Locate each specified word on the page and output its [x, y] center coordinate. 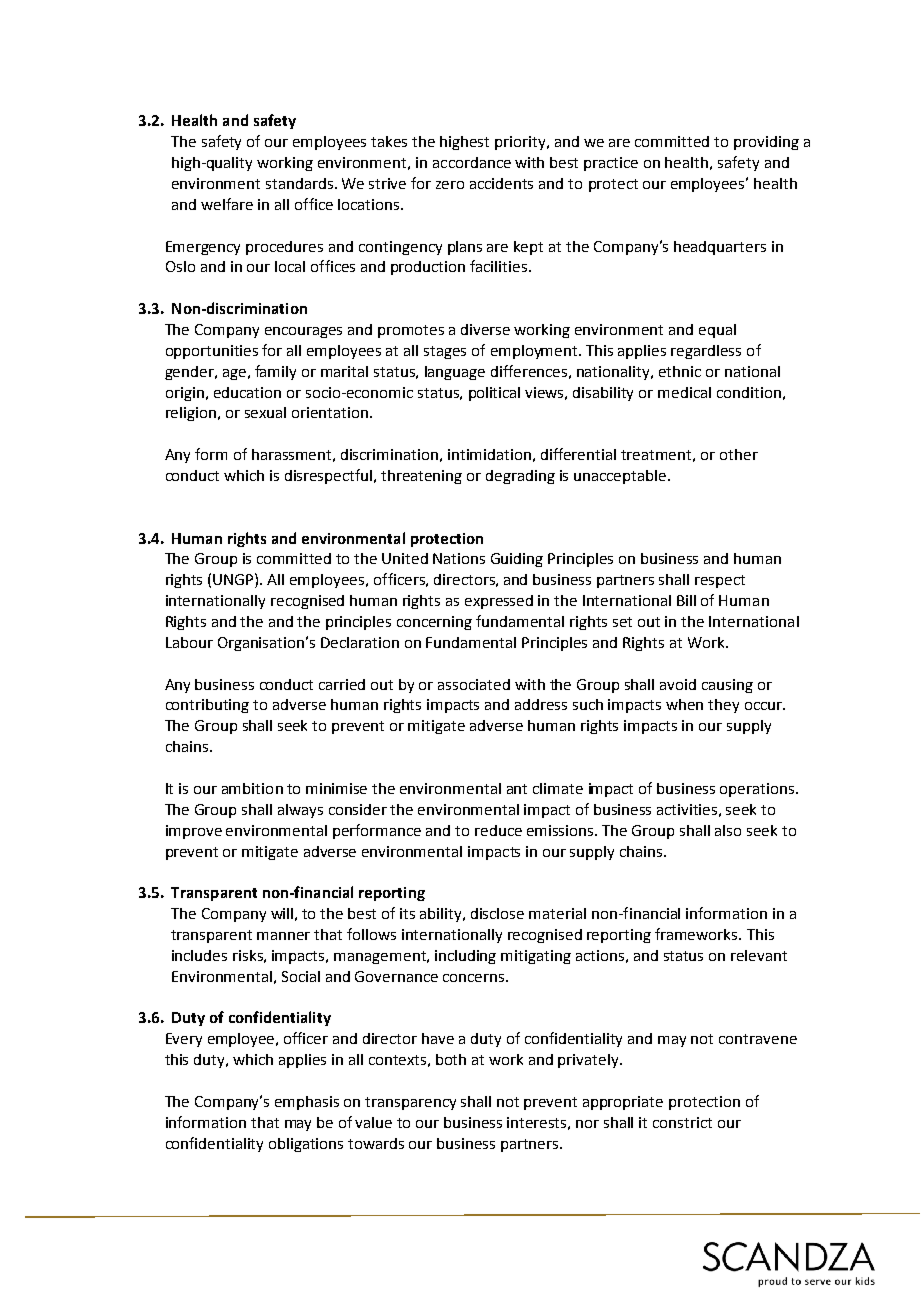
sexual [265, 412]
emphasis [307, 1103]
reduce [498, 830]
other [739, 454]
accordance [472, 162]
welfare [227, 204]
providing [766, 143]
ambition [252, 788]
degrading [520, 477]
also [728, 830]
